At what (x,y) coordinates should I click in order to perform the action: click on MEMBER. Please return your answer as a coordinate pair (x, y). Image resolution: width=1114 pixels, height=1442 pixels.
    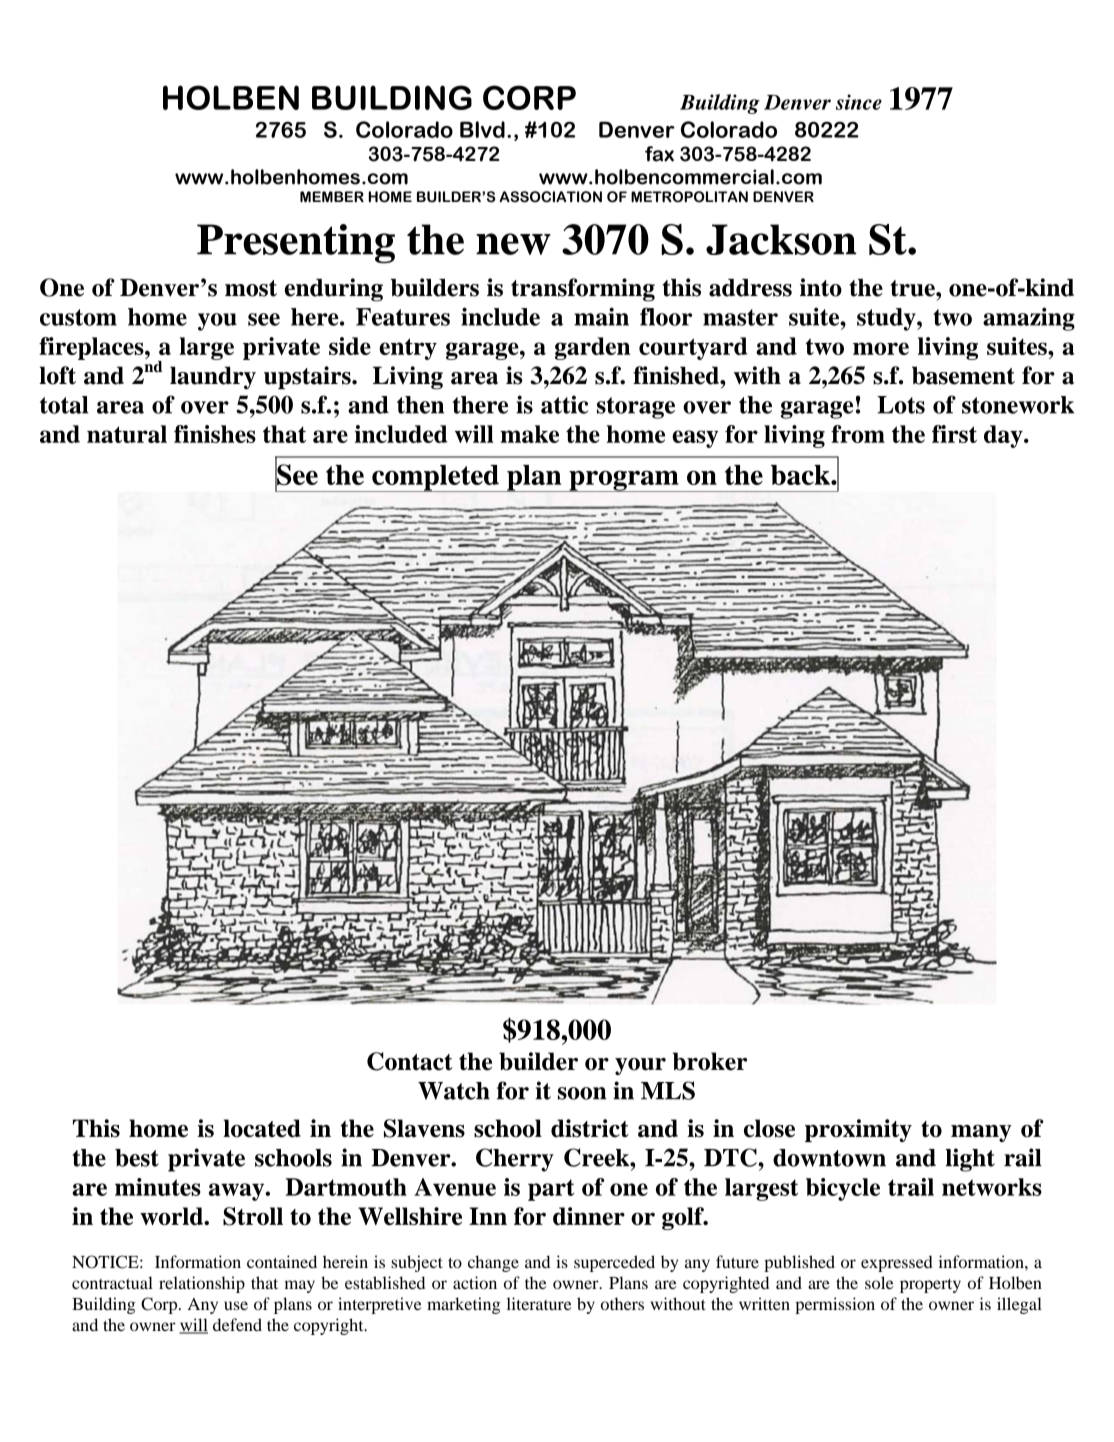
    Looking at the image, I should click on (332, 197).
